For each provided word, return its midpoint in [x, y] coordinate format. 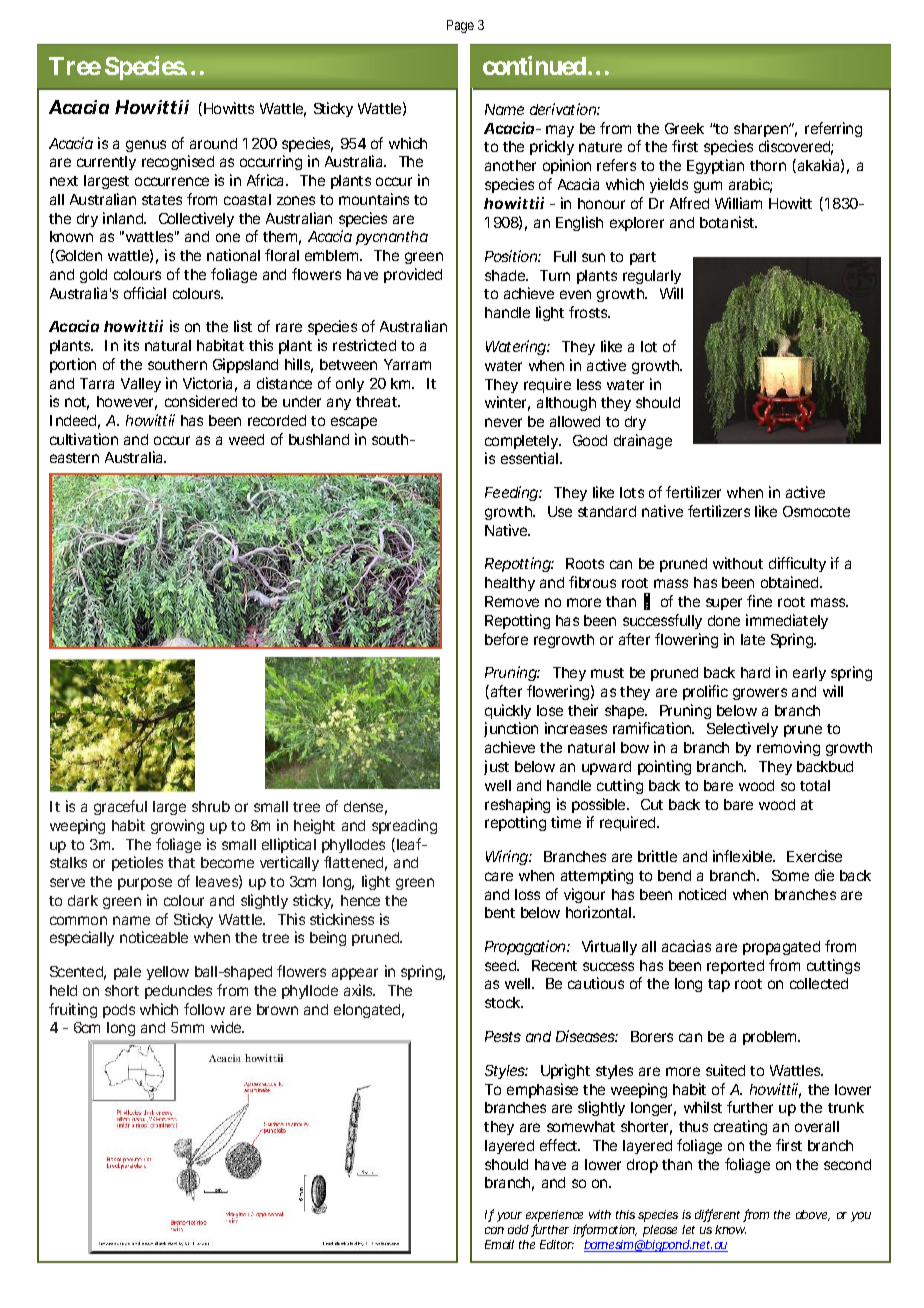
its [131, 345]
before [506, 639]
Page [460, 26]
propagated [781, 948]
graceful [120, 807]
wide [227, 1027]
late [753, 639]
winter [507, 403]
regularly [652, 277]
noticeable [154, 937]
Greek [684, 128]
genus [146, 146]
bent [500, 912]
